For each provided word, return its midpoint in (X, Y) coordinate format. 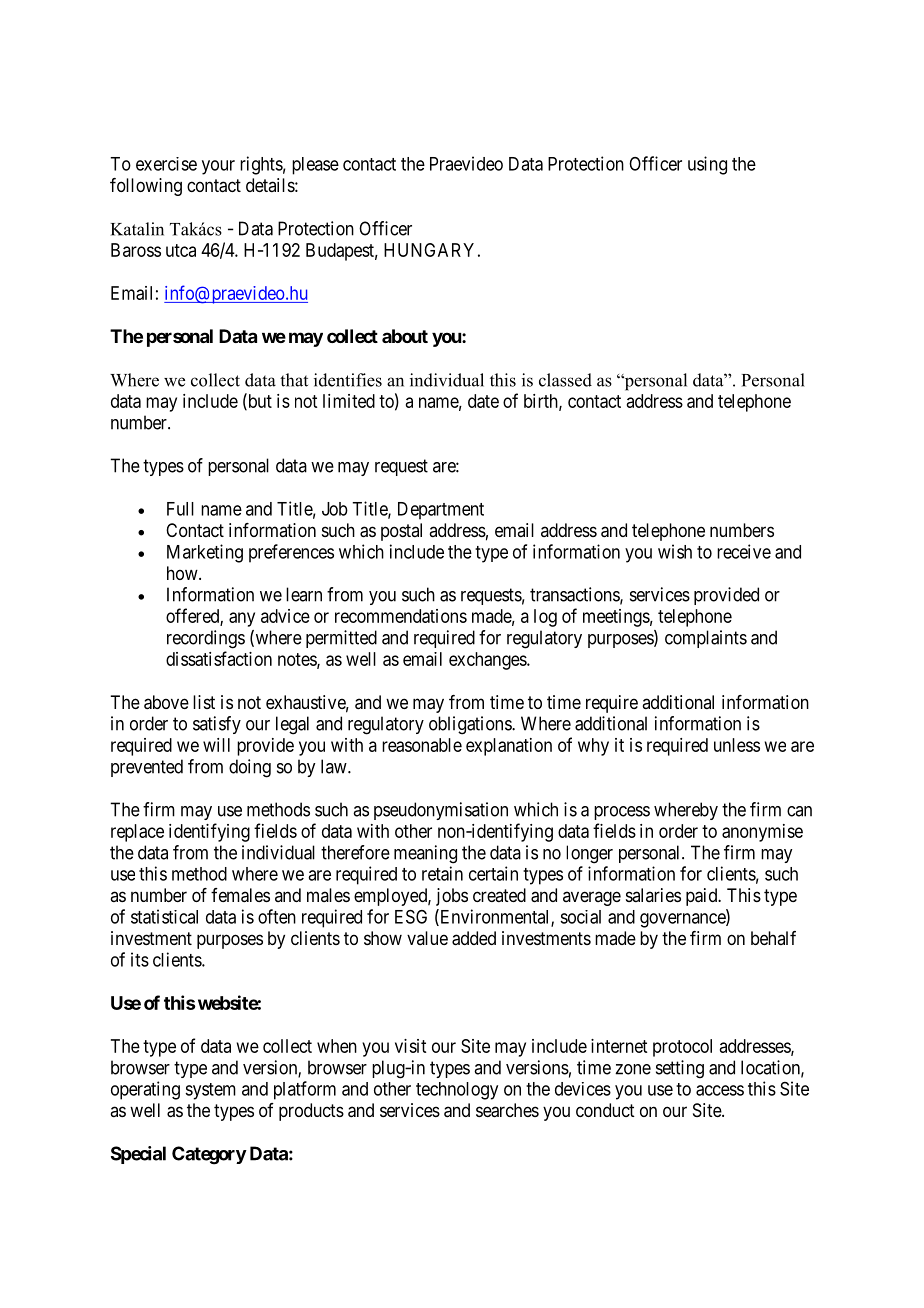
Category (209, 1155)
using (707, 165)
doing (250, 768)
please (315, 166)
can (799, 811)
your (218, 167)
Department (441, 511)
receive (744, 551)
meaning (425, 854)
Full (180, 509)
